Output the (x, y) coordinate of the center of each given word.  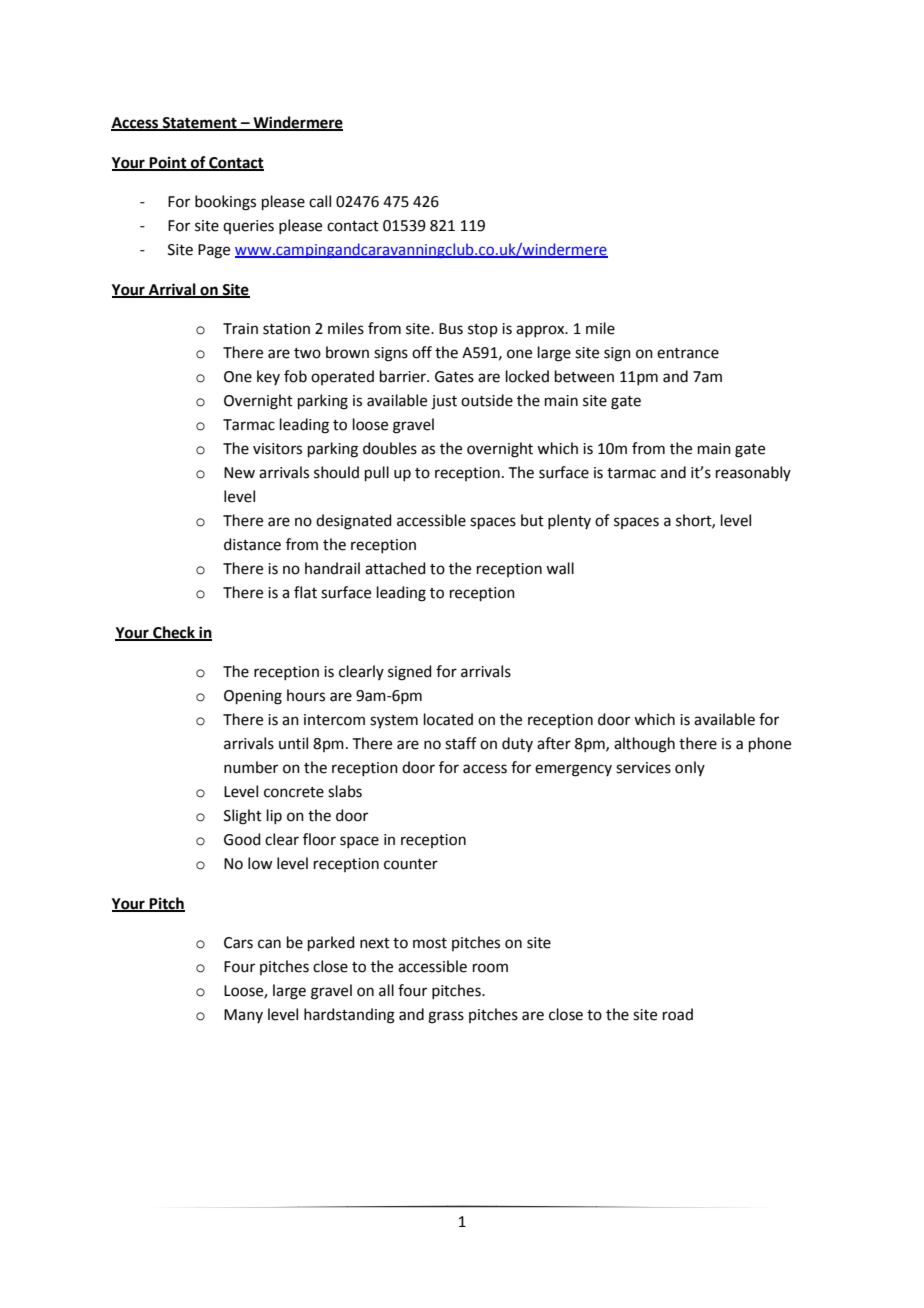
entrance (688, 353)
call (320, 201)
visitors (277, 449)
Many (243, 1016)
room (490, 968)
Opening (253, 697)
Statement (200, 124)
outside (487, 400)
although (644, 745)
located (448, 719)
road (678, 1014)
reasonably (753, 473)
